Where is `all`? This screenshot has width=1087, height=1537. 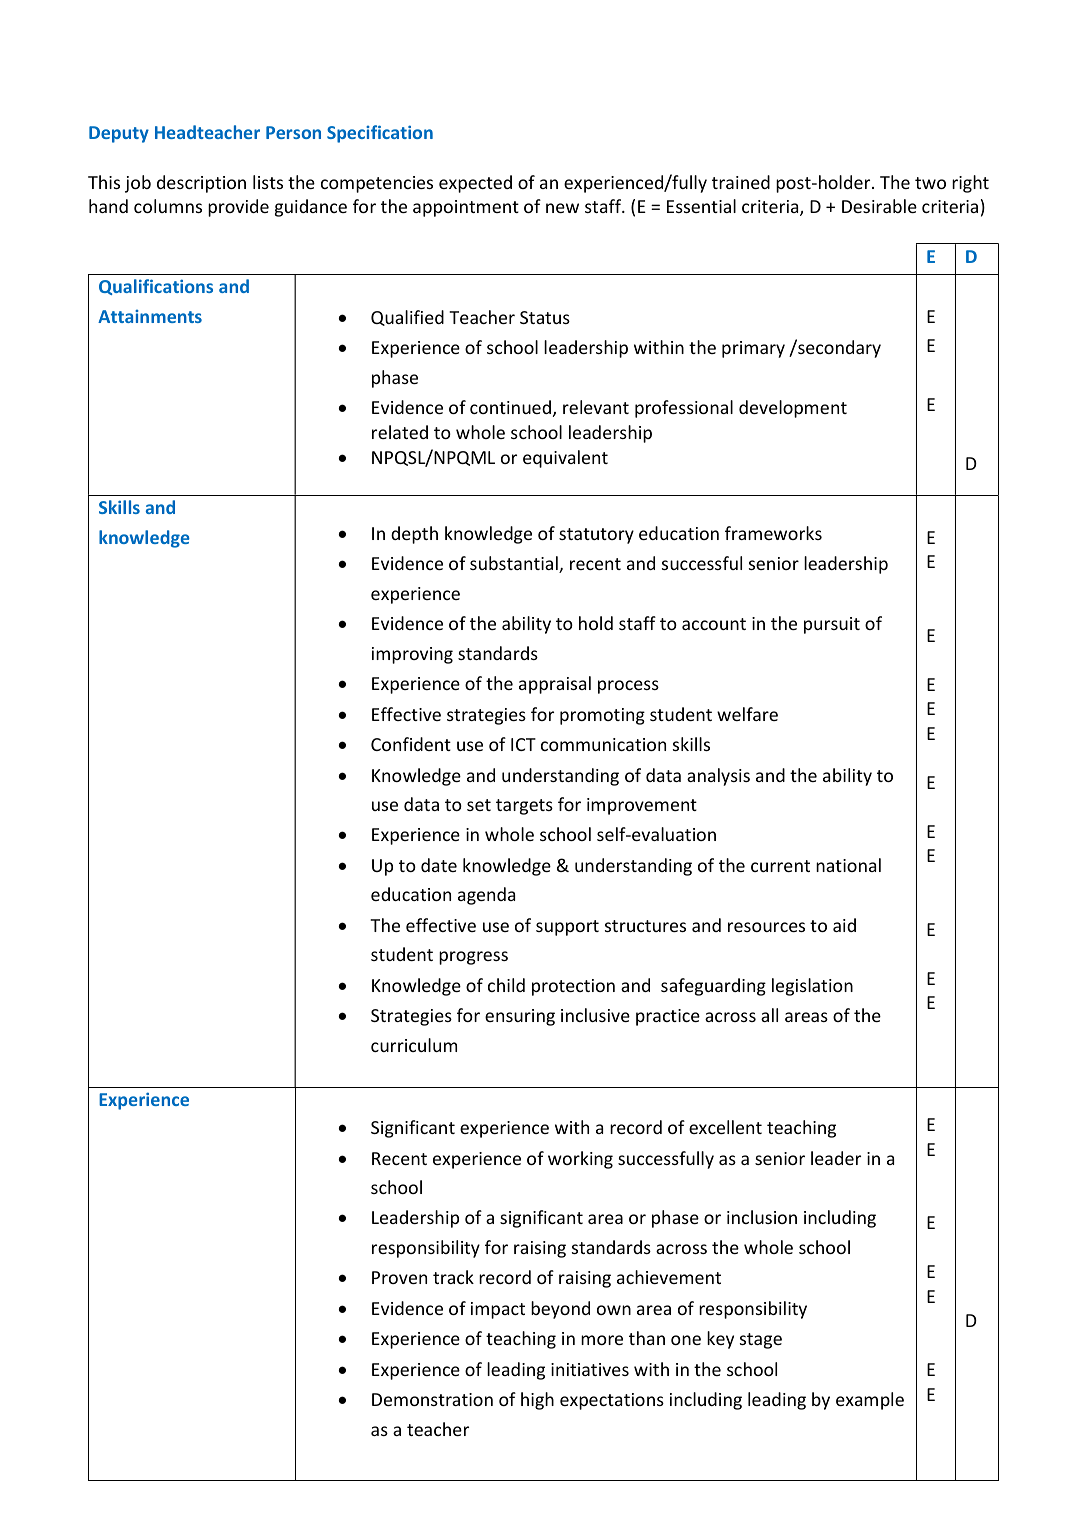 all is located at coordinates (769, 1015).
